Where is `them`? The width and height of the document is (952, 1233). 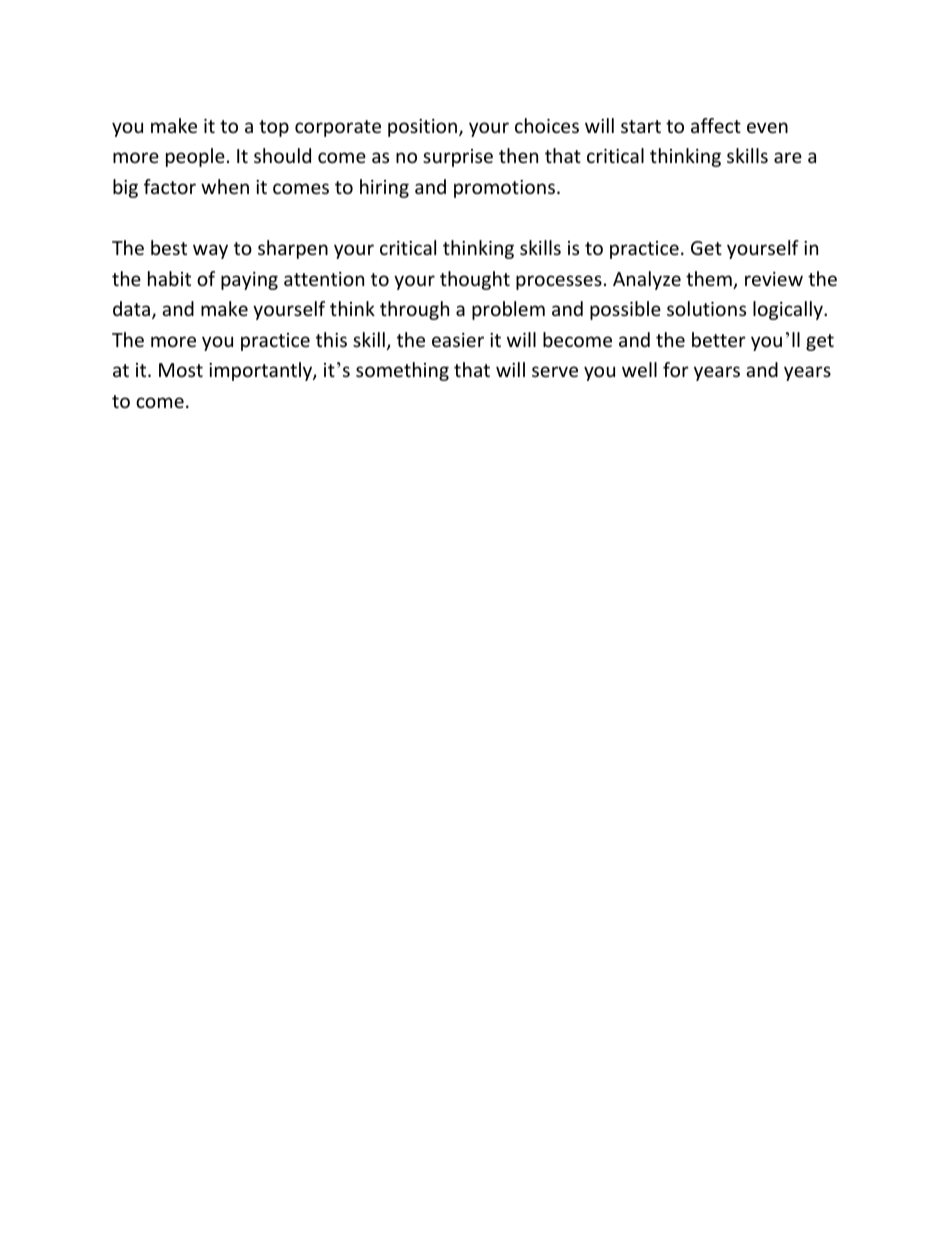
them is located at coordinates (710, 280).
